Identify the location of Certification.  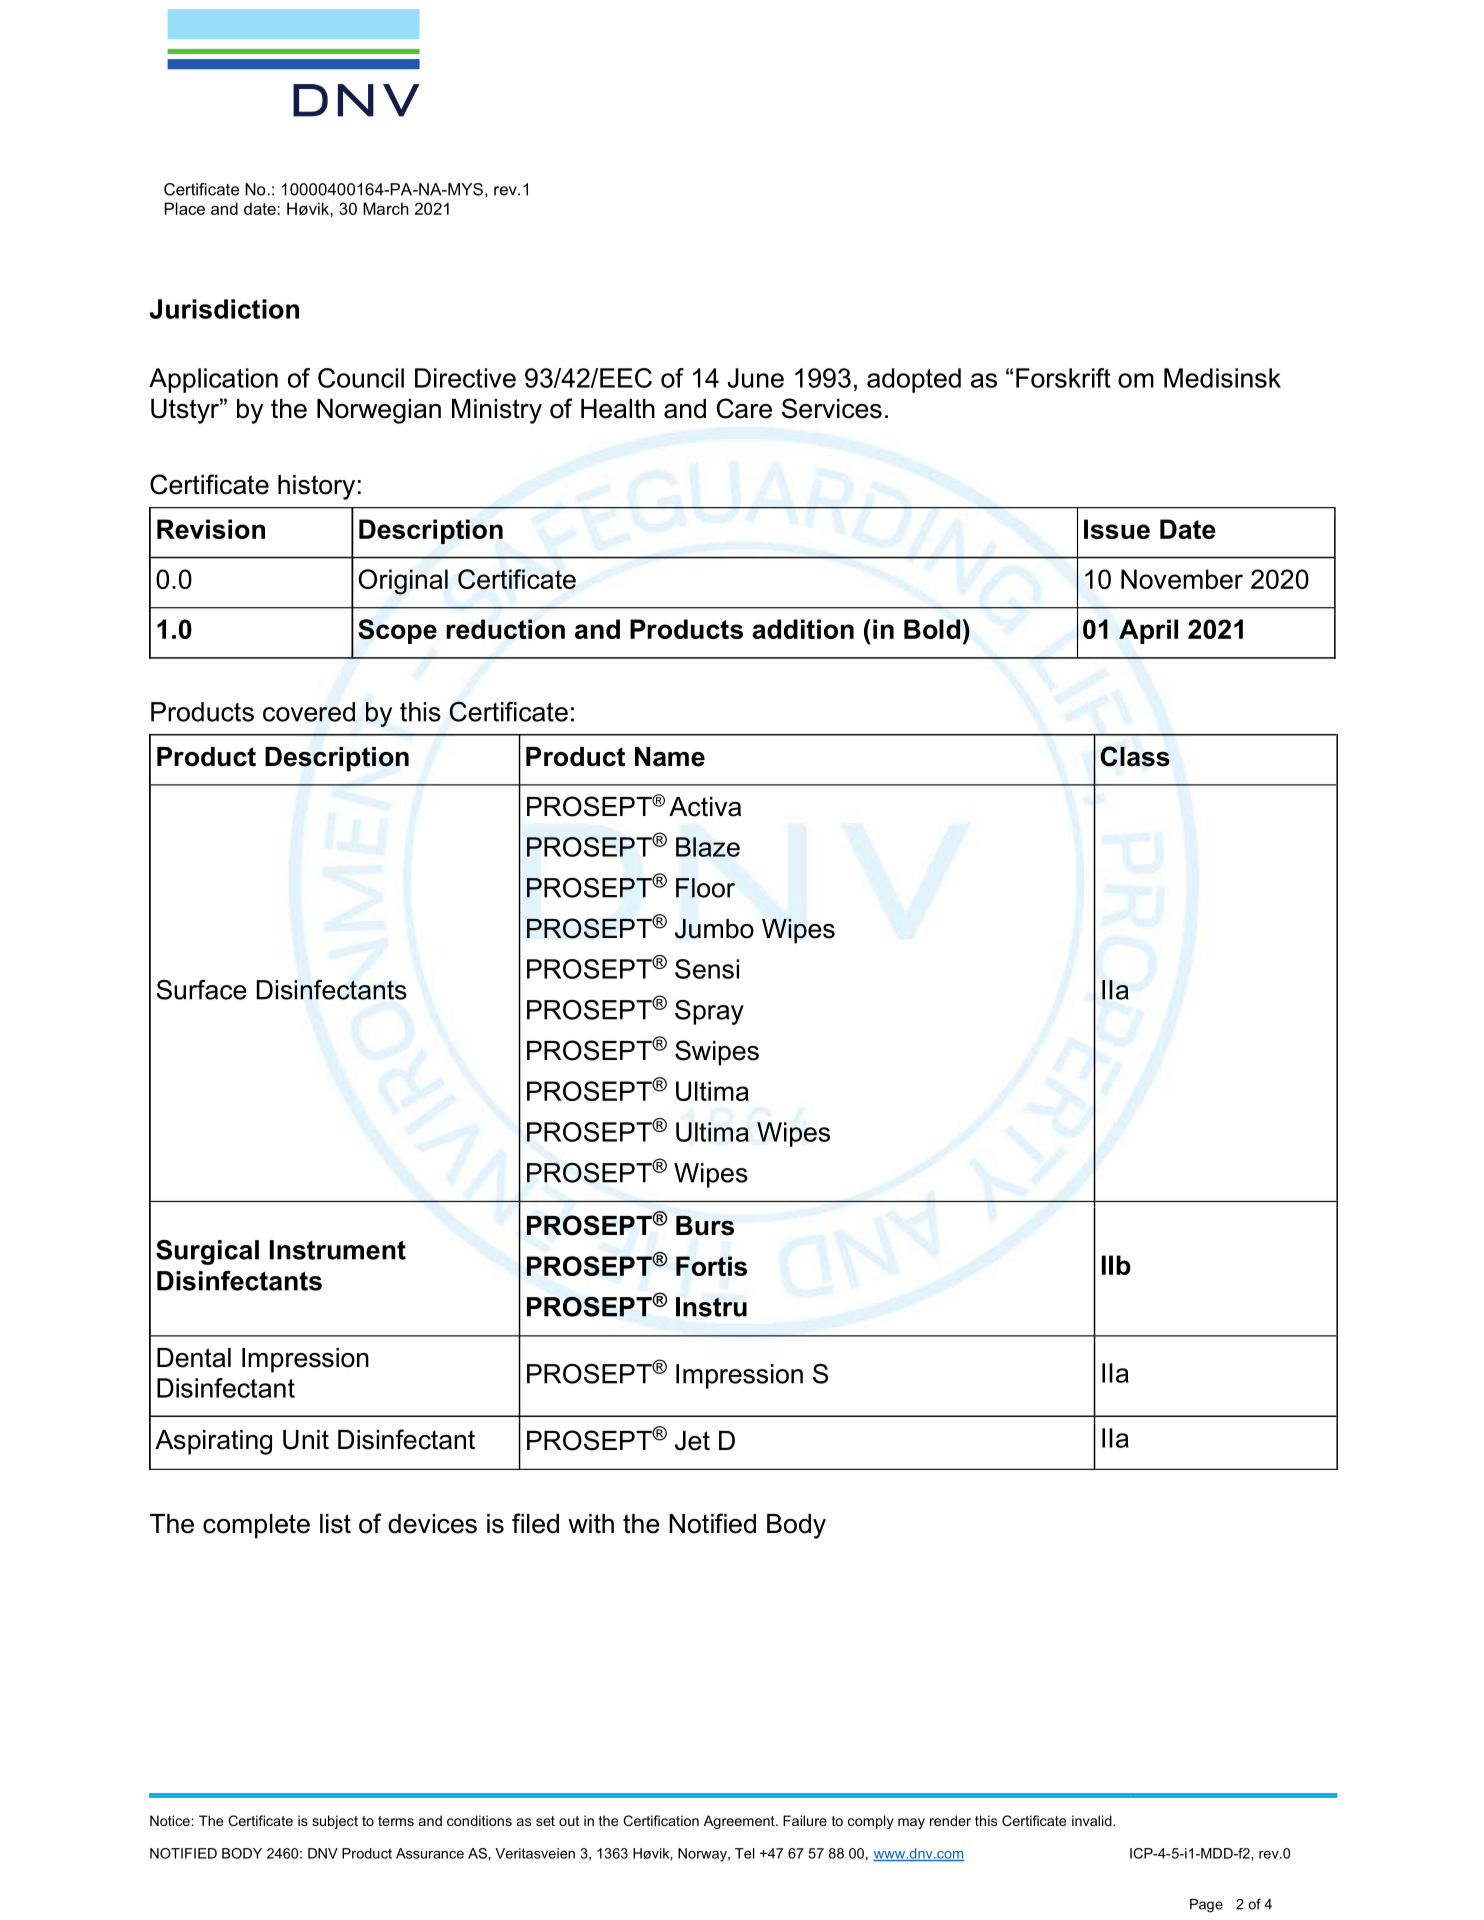
(661, 1820).
